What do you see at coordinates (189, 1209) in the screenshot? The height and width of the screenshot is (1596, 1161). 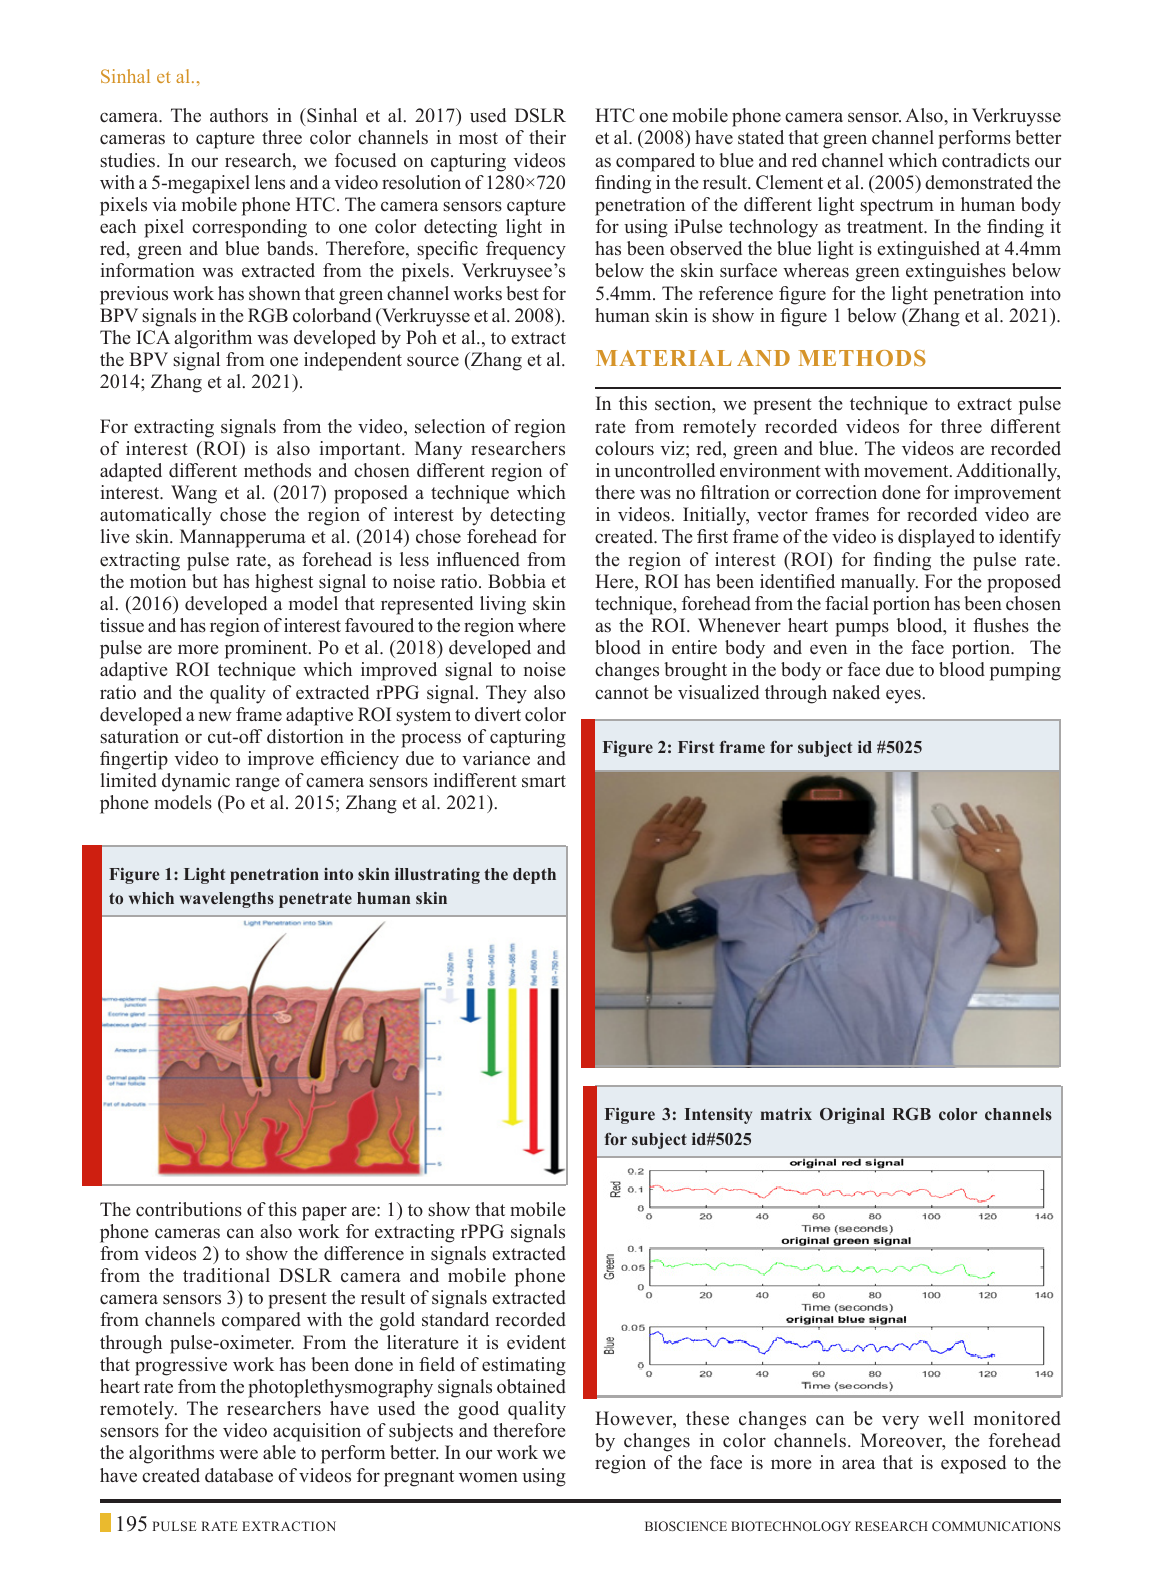 I see `contributions` at bounding box center [189, 1209].
